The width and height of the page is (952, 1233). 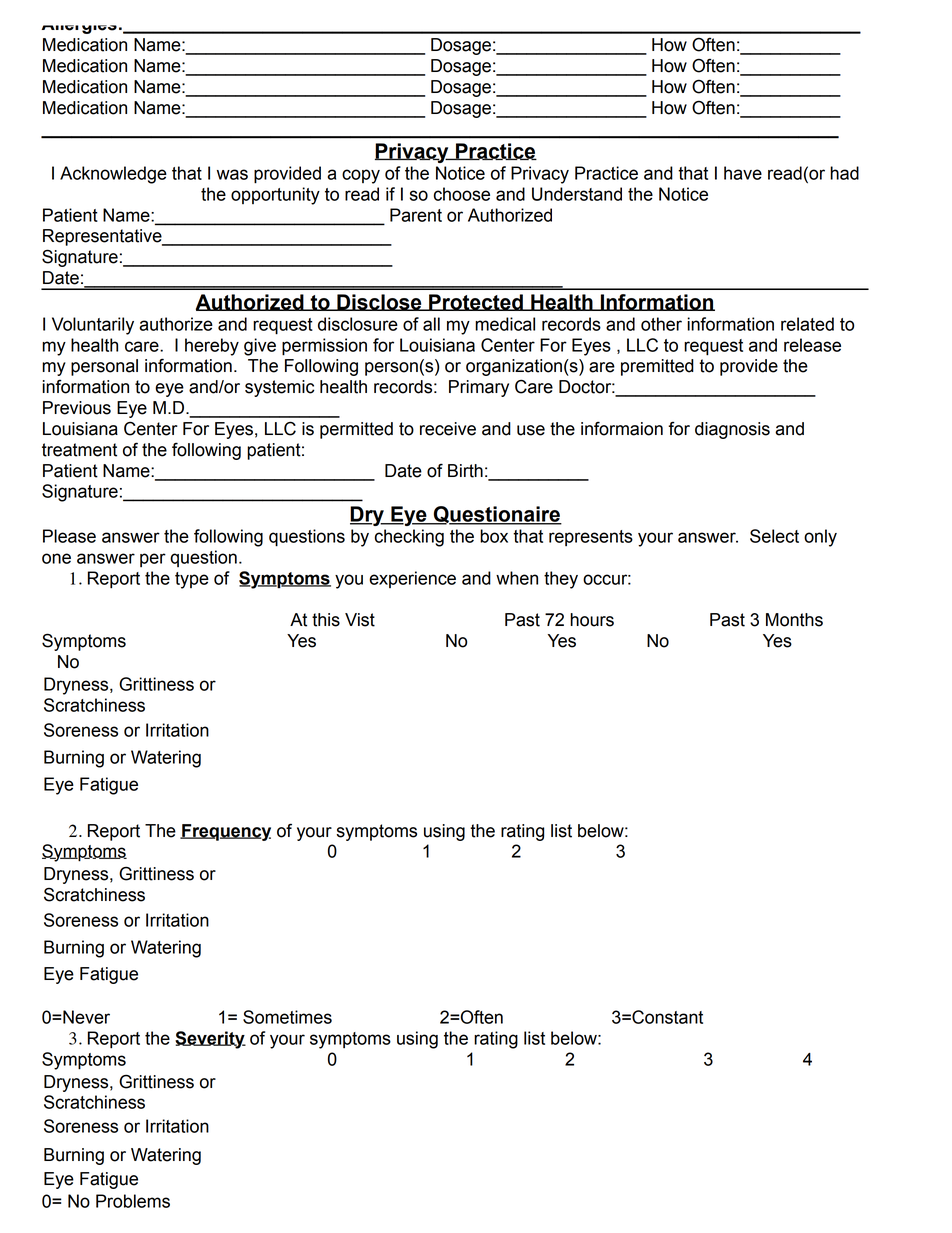 What do you see at coordinates (794, 620) in the page?
I see `Months` at bounding box center [794, 620].
